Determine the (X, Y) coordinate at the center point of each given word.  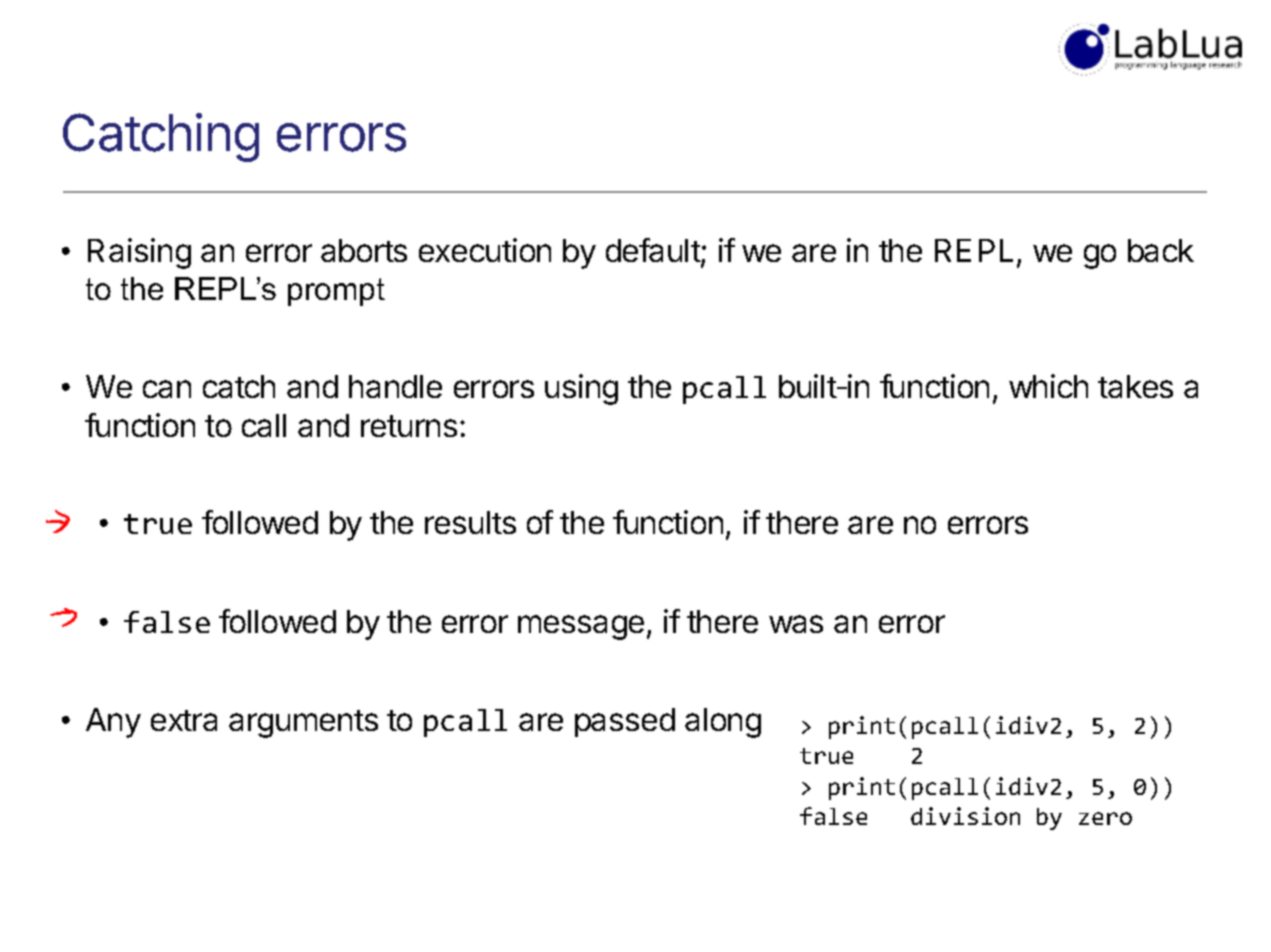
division (965, 816)
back (1161, 250)
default (654, 251)
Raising (139, 253)
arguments (303, 724)
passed (625, 722)
